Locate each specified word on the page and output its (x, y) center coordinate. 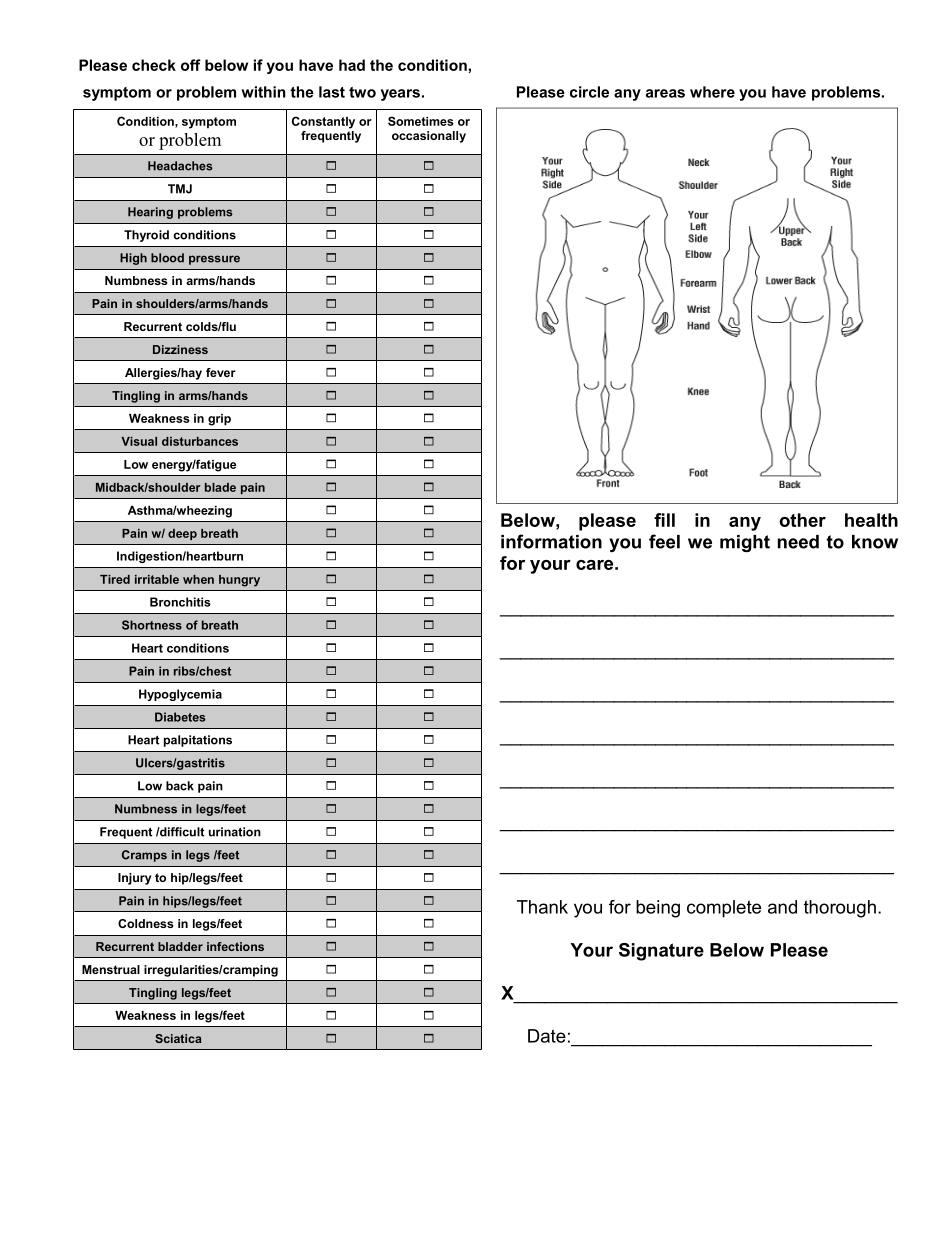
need (798, 542)
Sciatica (178, 1038)
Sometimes (421, 121)
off (191, 65)
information (551, 541)
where (712, 92)
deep (182, 534)
